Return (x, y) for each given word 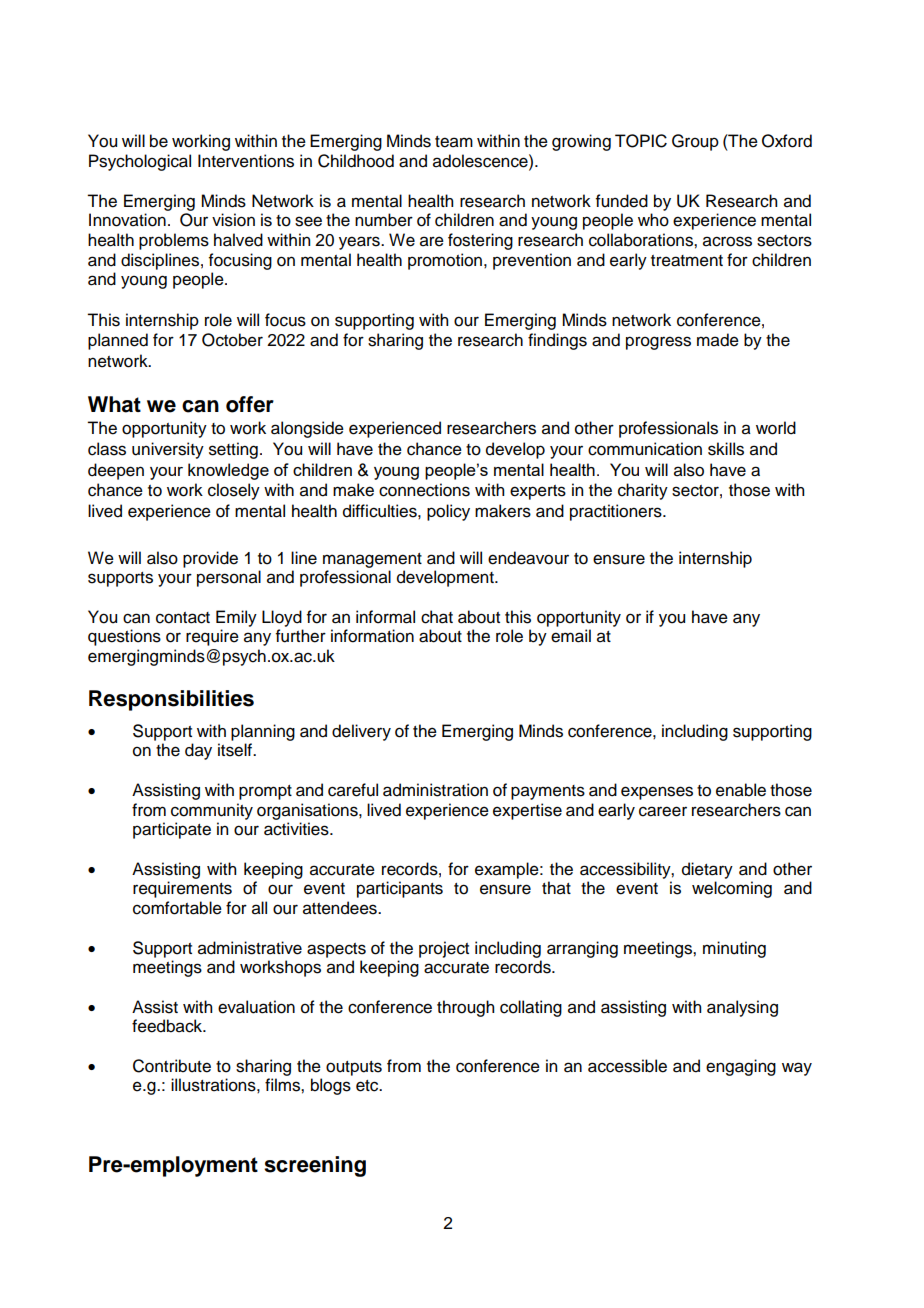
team (454, 142)
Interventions (246, 161)
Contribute (172, 1066)
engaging (741, 1067)
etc (368, 1086)
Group (695, 142)
